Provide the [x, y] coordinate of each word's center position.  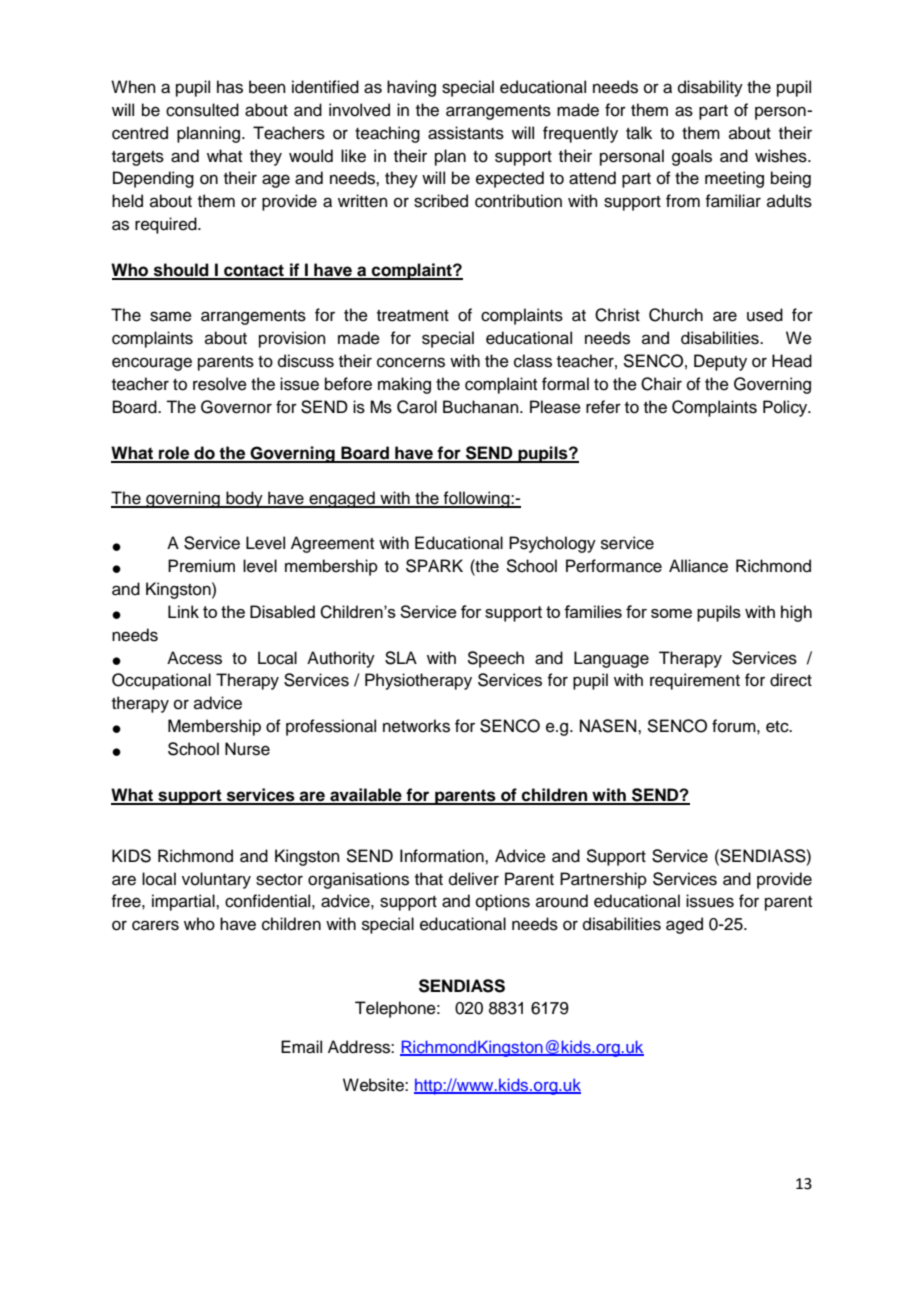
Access [194, 658]
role [174, 454]
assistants [466, 133]
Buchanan [482, 407]
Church [676, 315]
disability [710, 88]
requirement [695, 681]
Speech [495, 659]
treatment [413, 316]
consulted [202, 110]
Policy [786, 408]
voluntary [216, 880]
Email [301, 1047]
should [181, 271]
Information [443, 856]
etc [778, 727]
